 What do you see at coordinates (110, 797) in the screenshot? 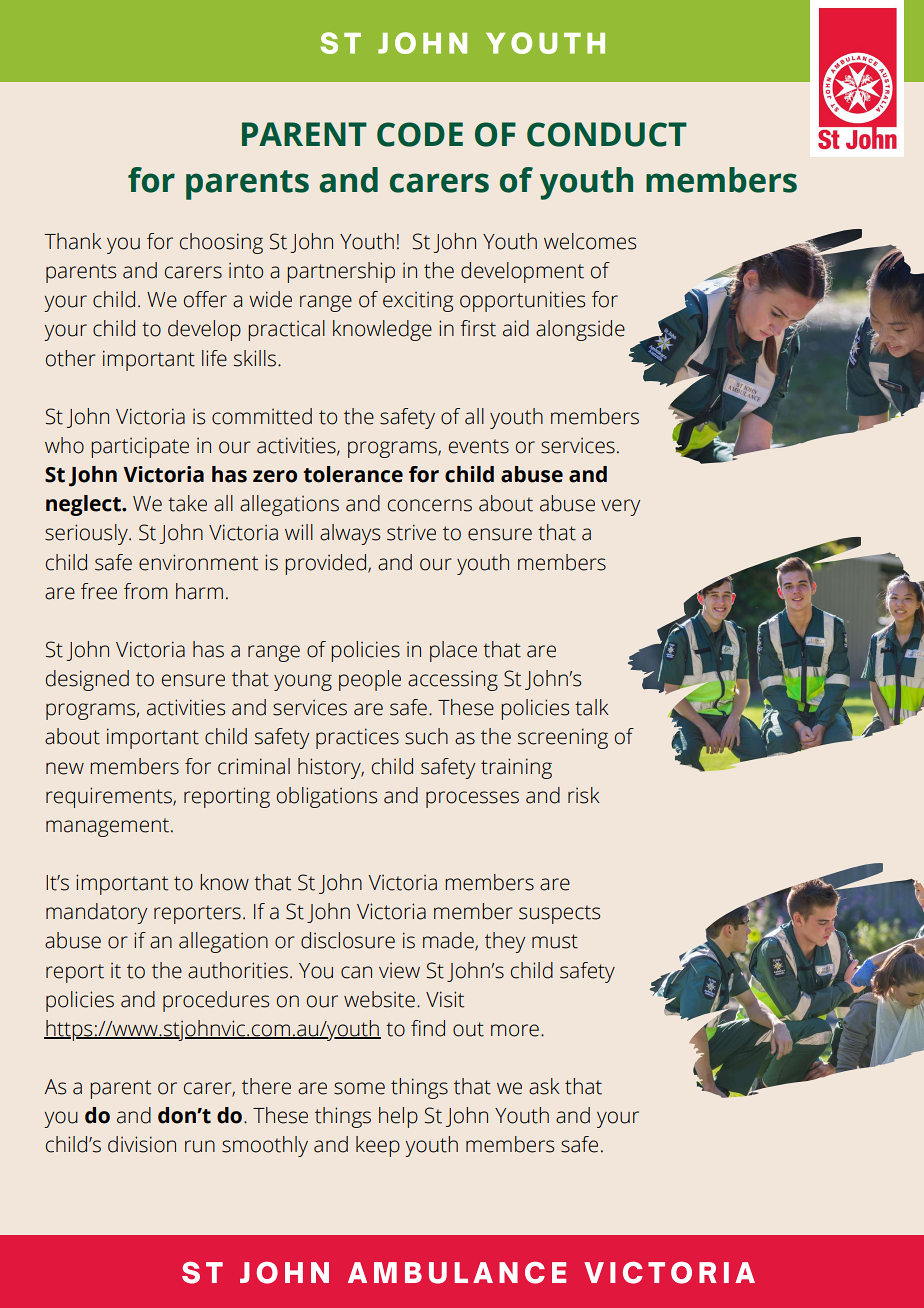
I see `requirements` at bounding box center [110, 797].
